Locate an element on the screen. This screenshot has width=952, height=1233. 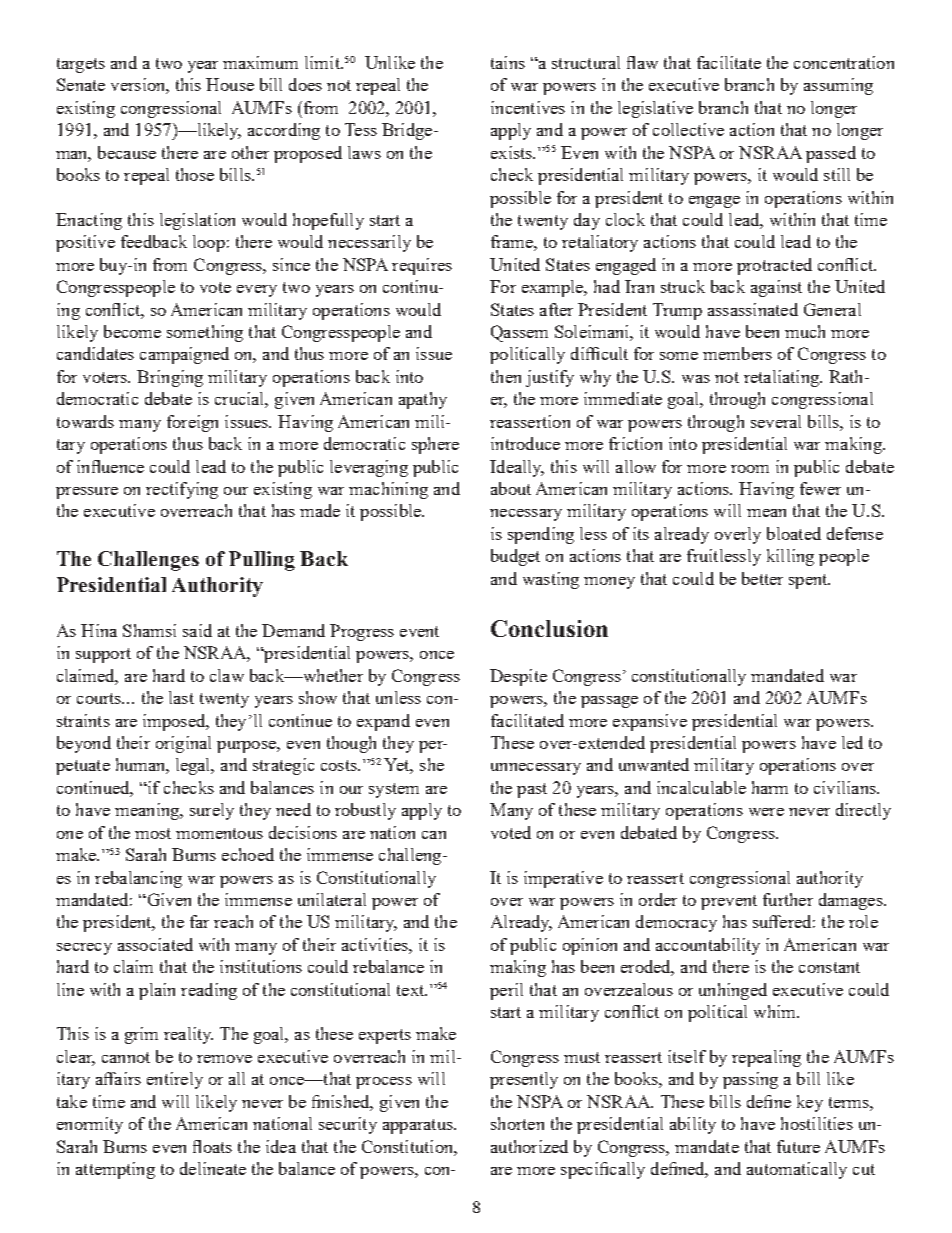
past is located at coordinates (532, 790).
